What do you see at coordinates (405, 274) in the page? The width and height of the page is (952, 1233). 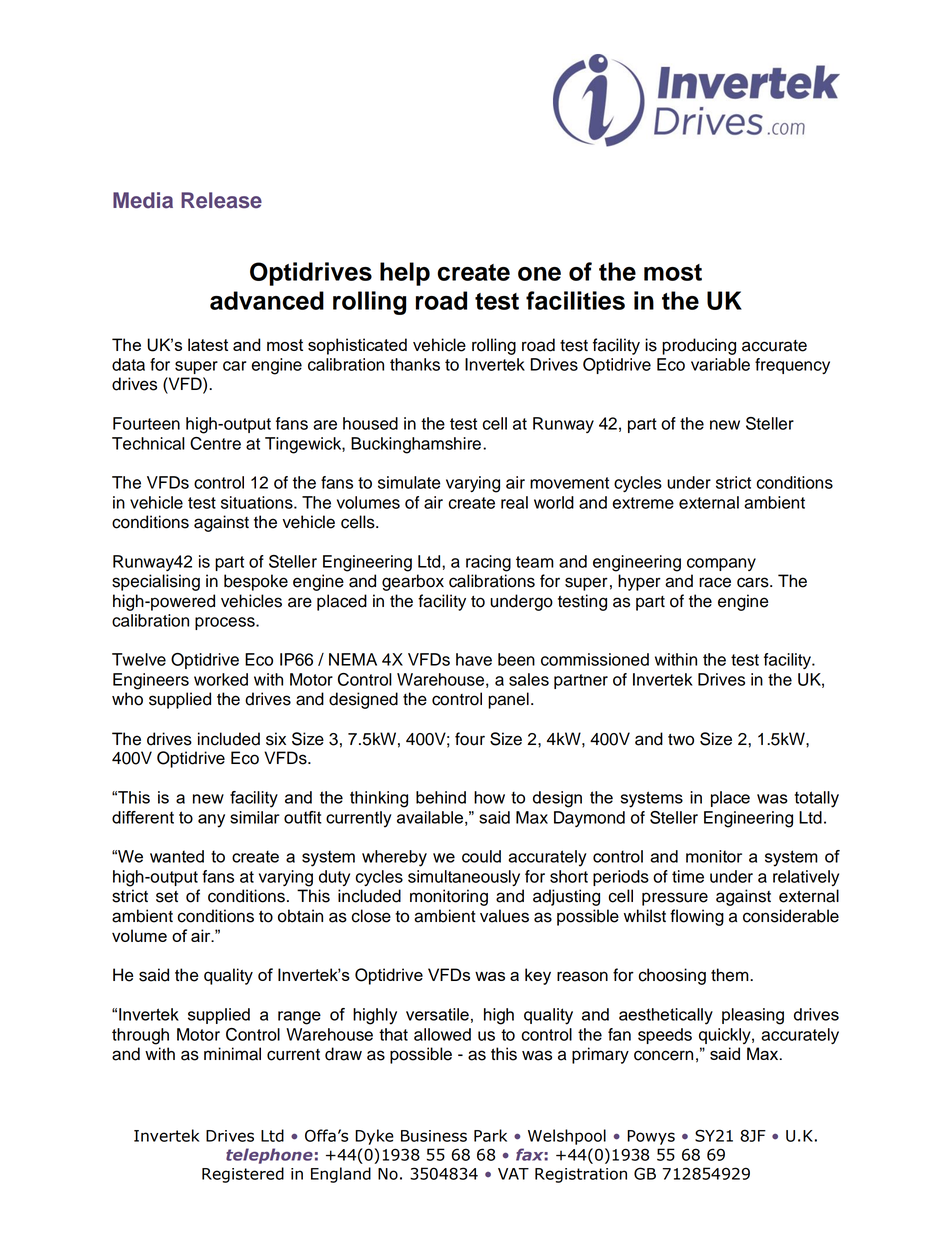 I see `help` at bounding box center [405, 274].
